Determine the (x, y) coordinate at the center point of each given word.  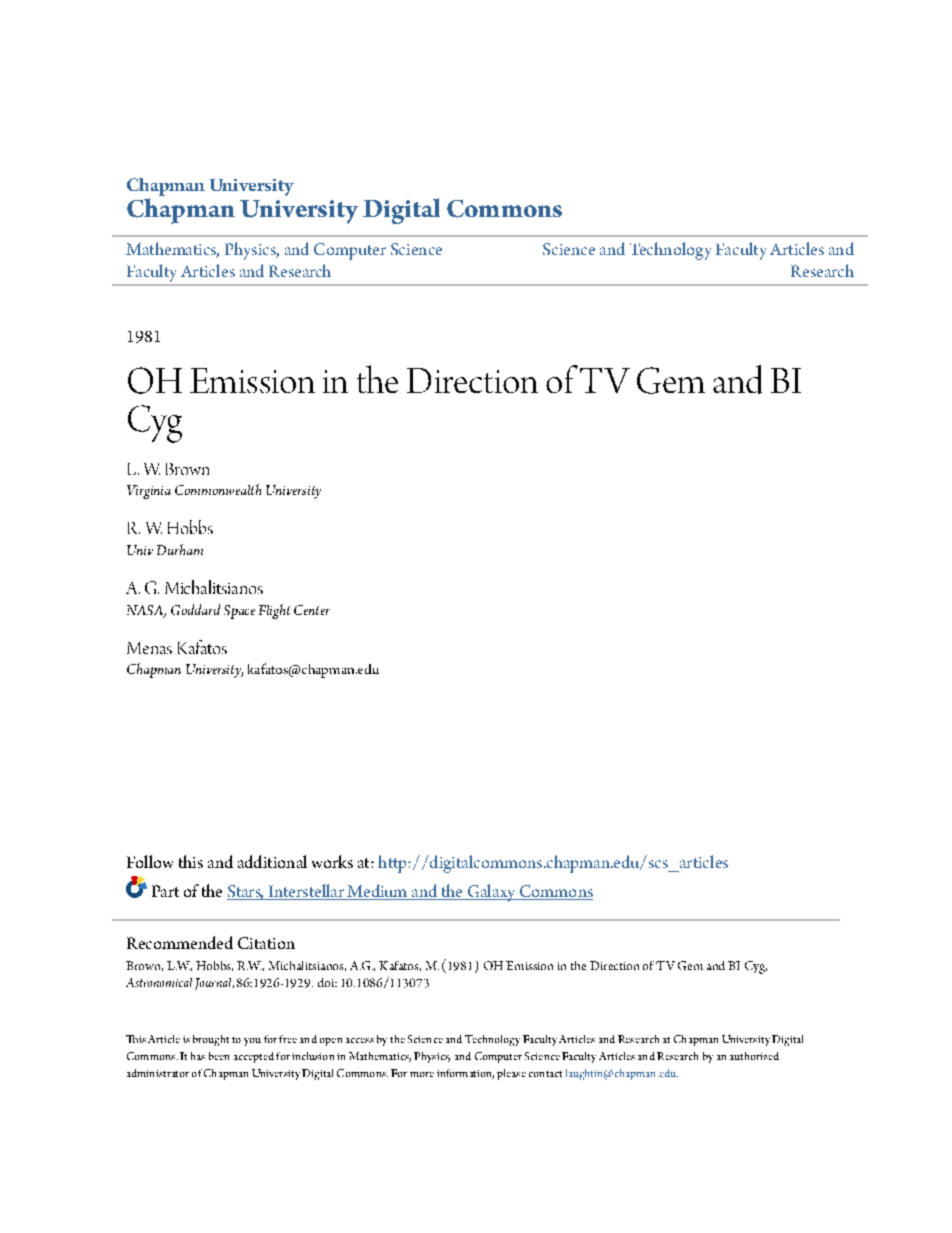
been (219, 1056)
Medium (377, 892)
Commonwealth (218, 489)
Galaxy (492, 893)
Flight (274, 611)
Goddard (195, 609)
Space (239, 612)
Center (312, 610)
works (332, 861)
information (465, 1074)
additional (272, 861)
